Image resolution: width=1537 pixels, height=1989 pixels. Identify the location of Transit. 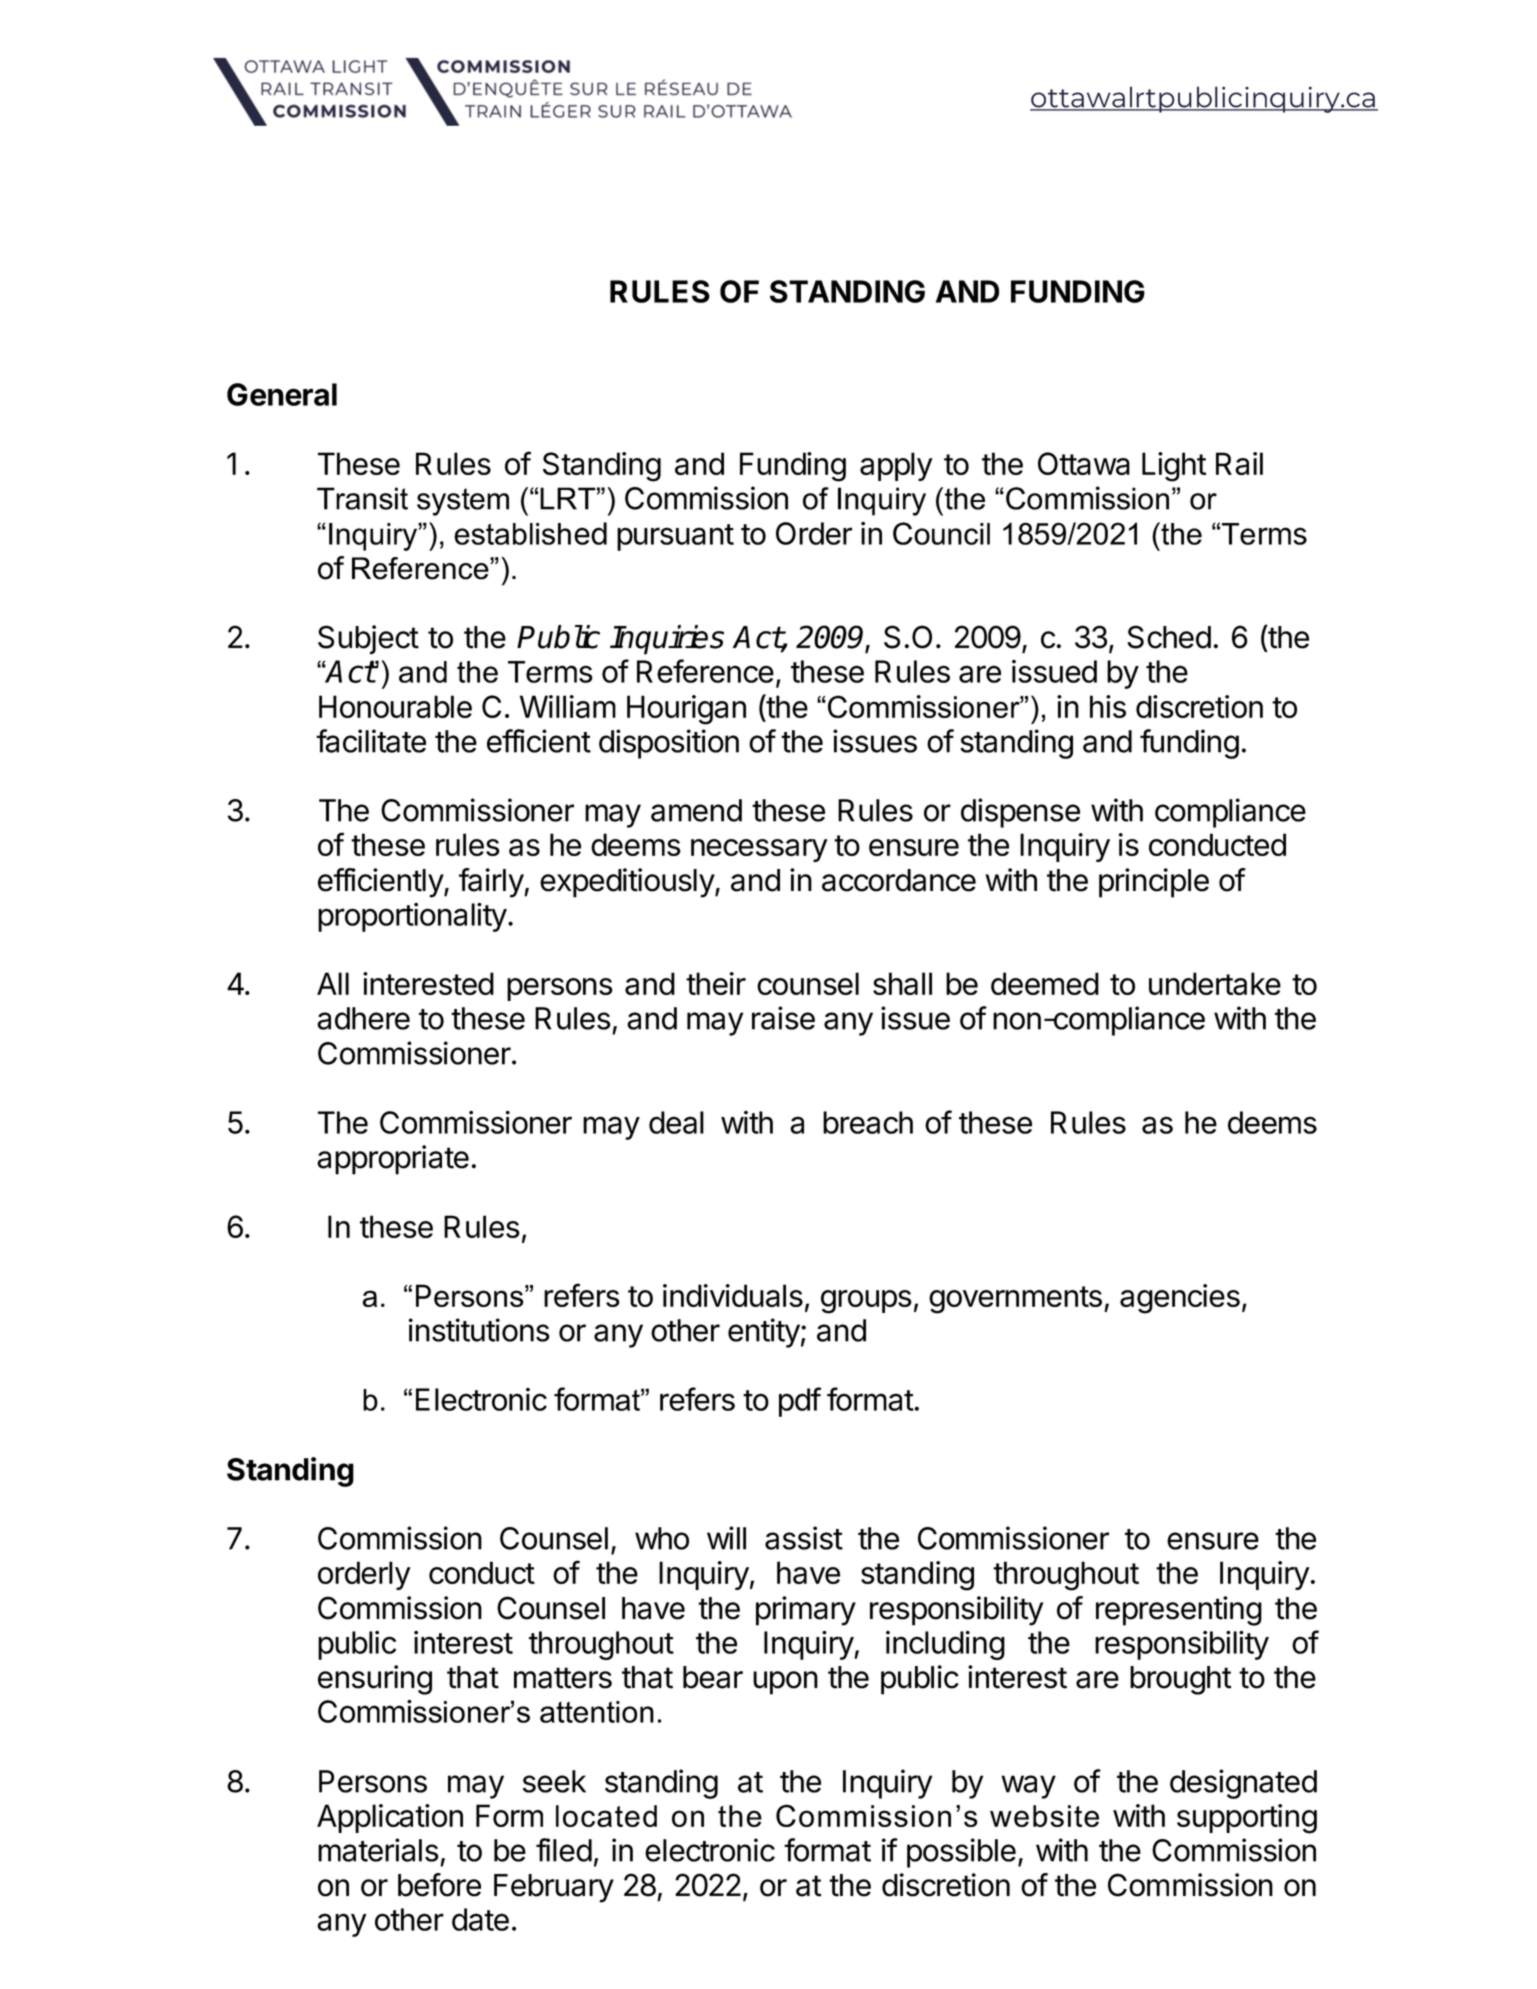
(362, 498).
